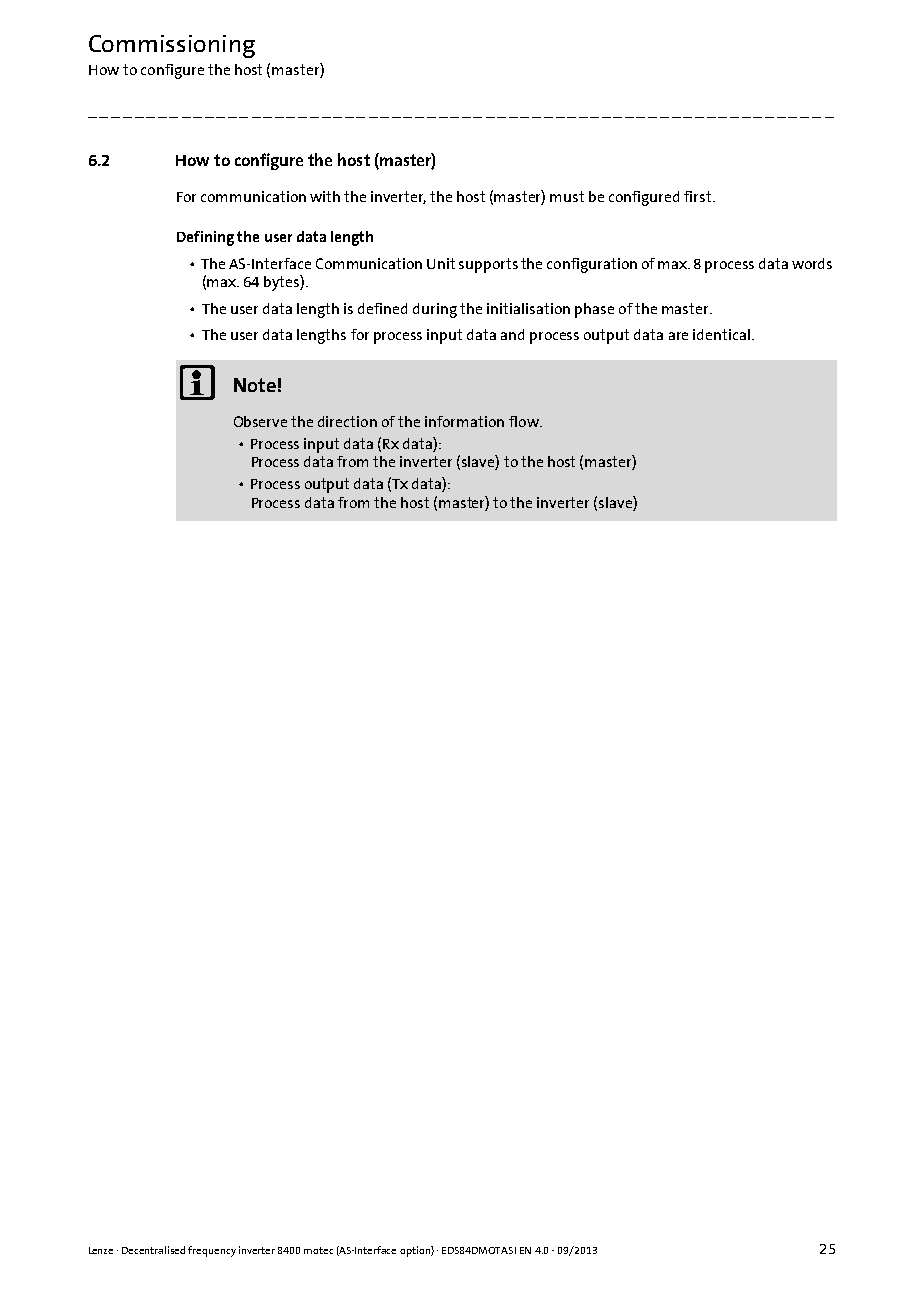  Describe the element at coordinates (260, 421) in the image. I see `Observe` at that location.
